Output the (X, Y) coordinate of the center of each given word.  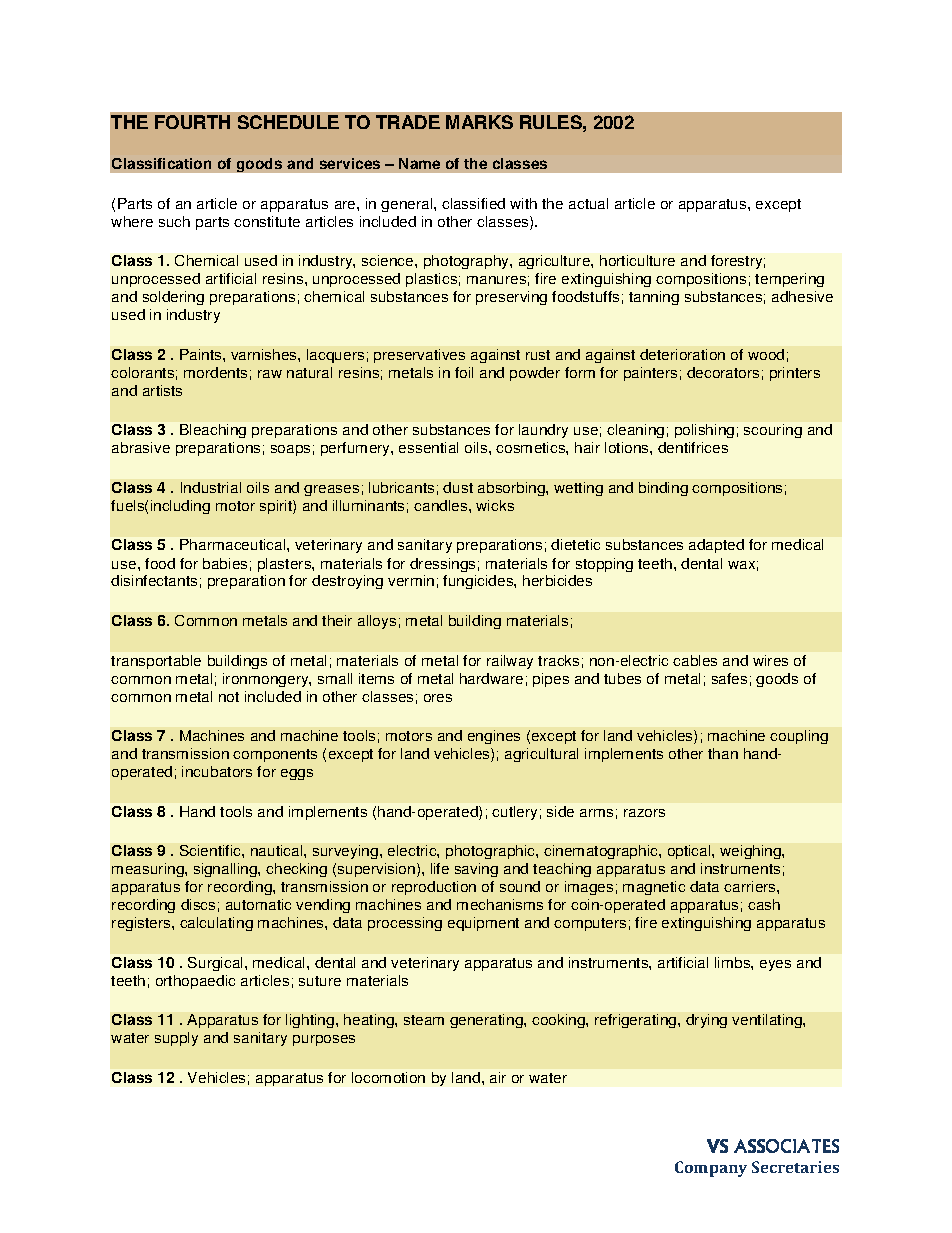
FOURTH (192, 122)
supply (176, 1039)
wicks (495, 505)
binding (663, 489)
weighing (751, 852)
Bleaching (213, 431)
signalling (226, 870)
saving (476, 870)
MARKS (479, 122)
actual (588, 203)
